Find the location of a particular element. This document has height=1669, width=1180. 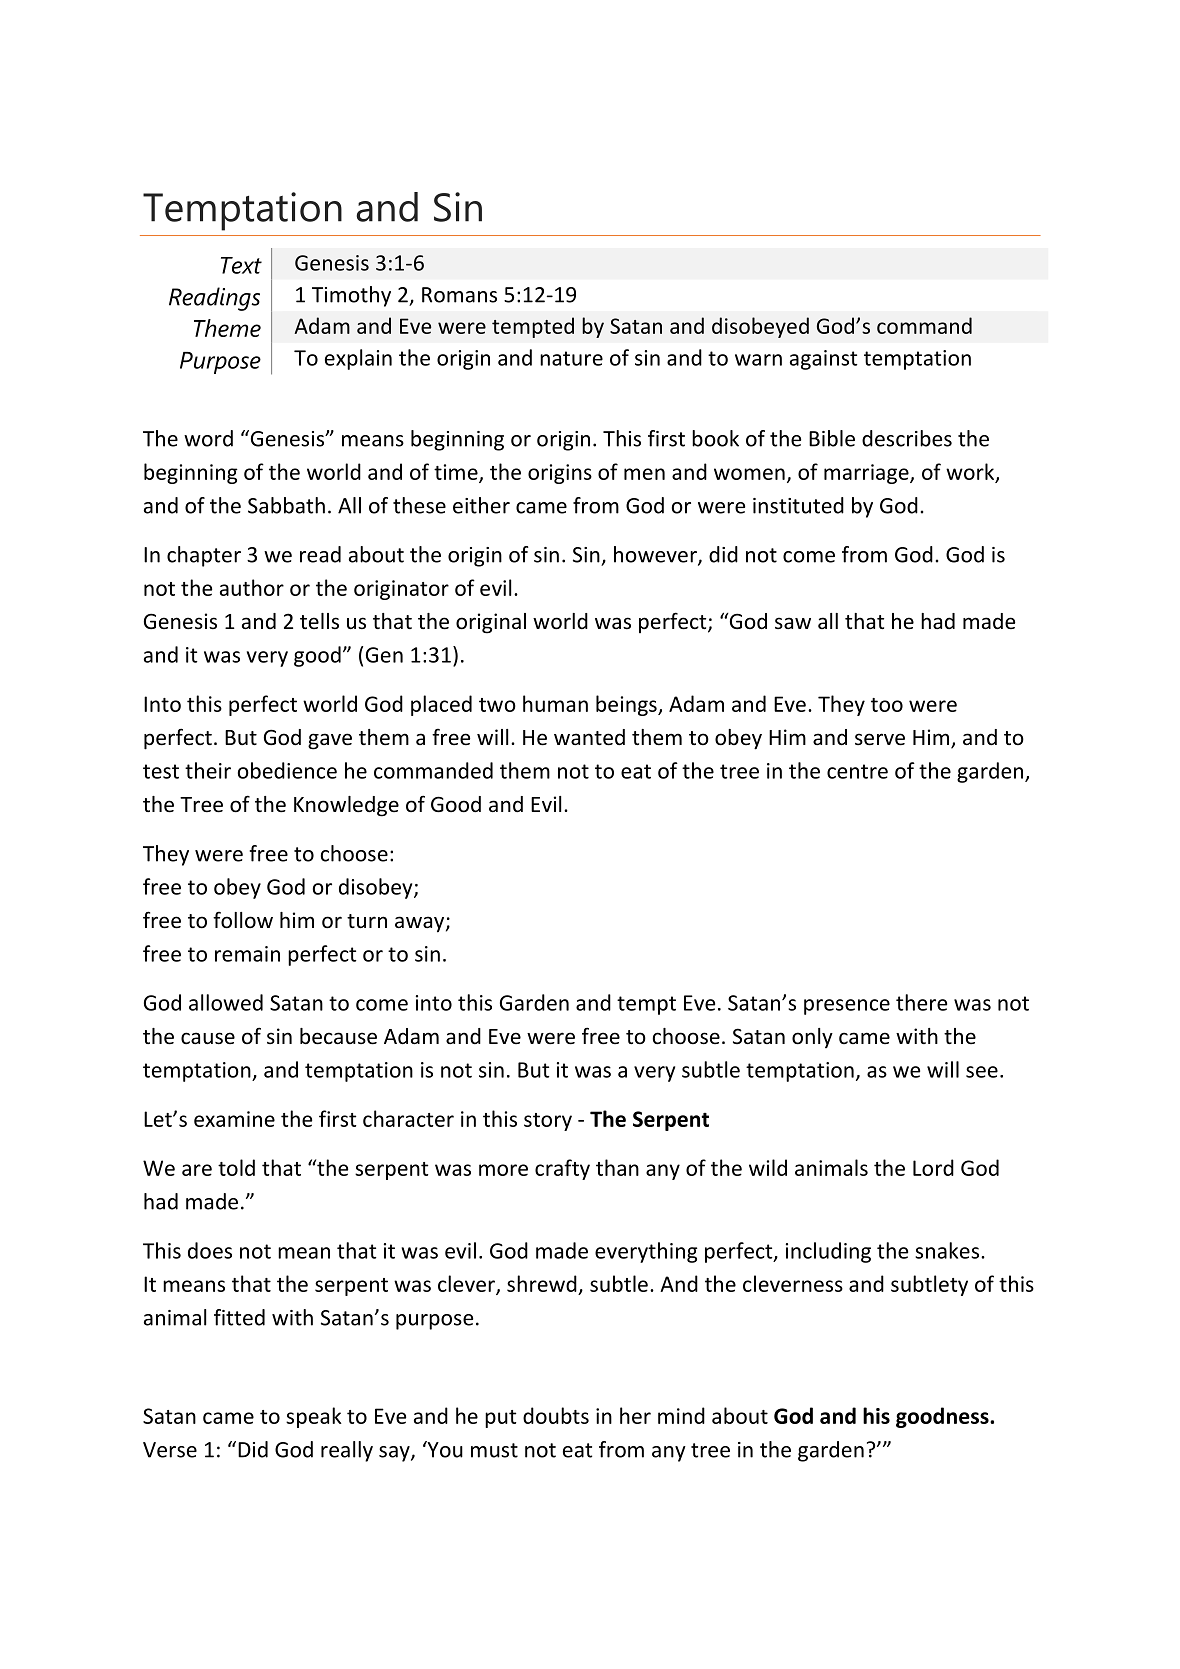

nature is located at coordinates (571, 358).
